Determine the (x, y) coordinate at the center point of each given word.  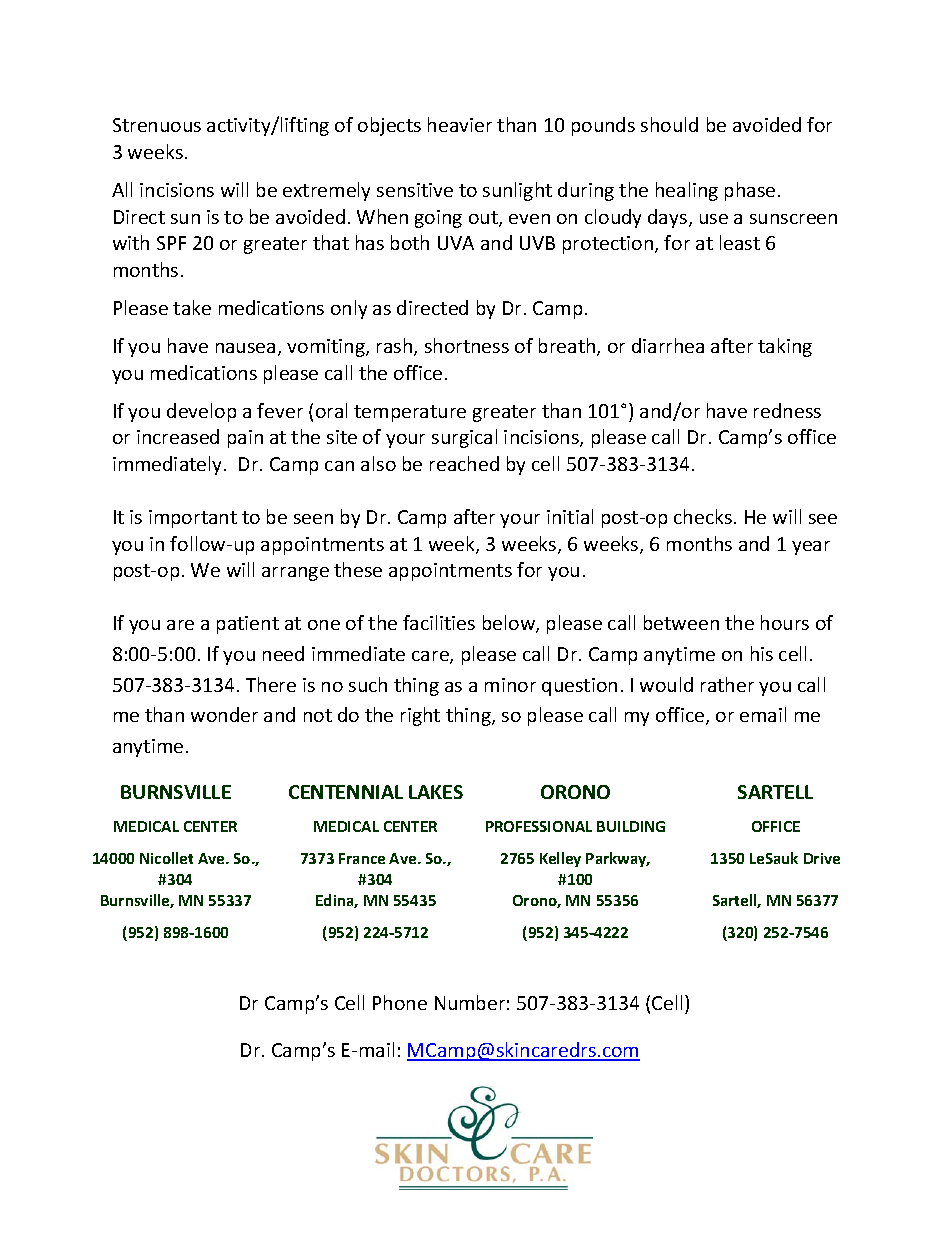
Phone (400, 1002)
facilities (439, 622)
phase (750, 191)
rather (727, 684)
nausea (245, 348)
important (193, 519)
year (811, 548)
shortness (467, 345)
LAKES (436, 792)
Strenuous (157, 125)
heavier (460, 124)
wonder (224, 714)
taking (785, 347)
